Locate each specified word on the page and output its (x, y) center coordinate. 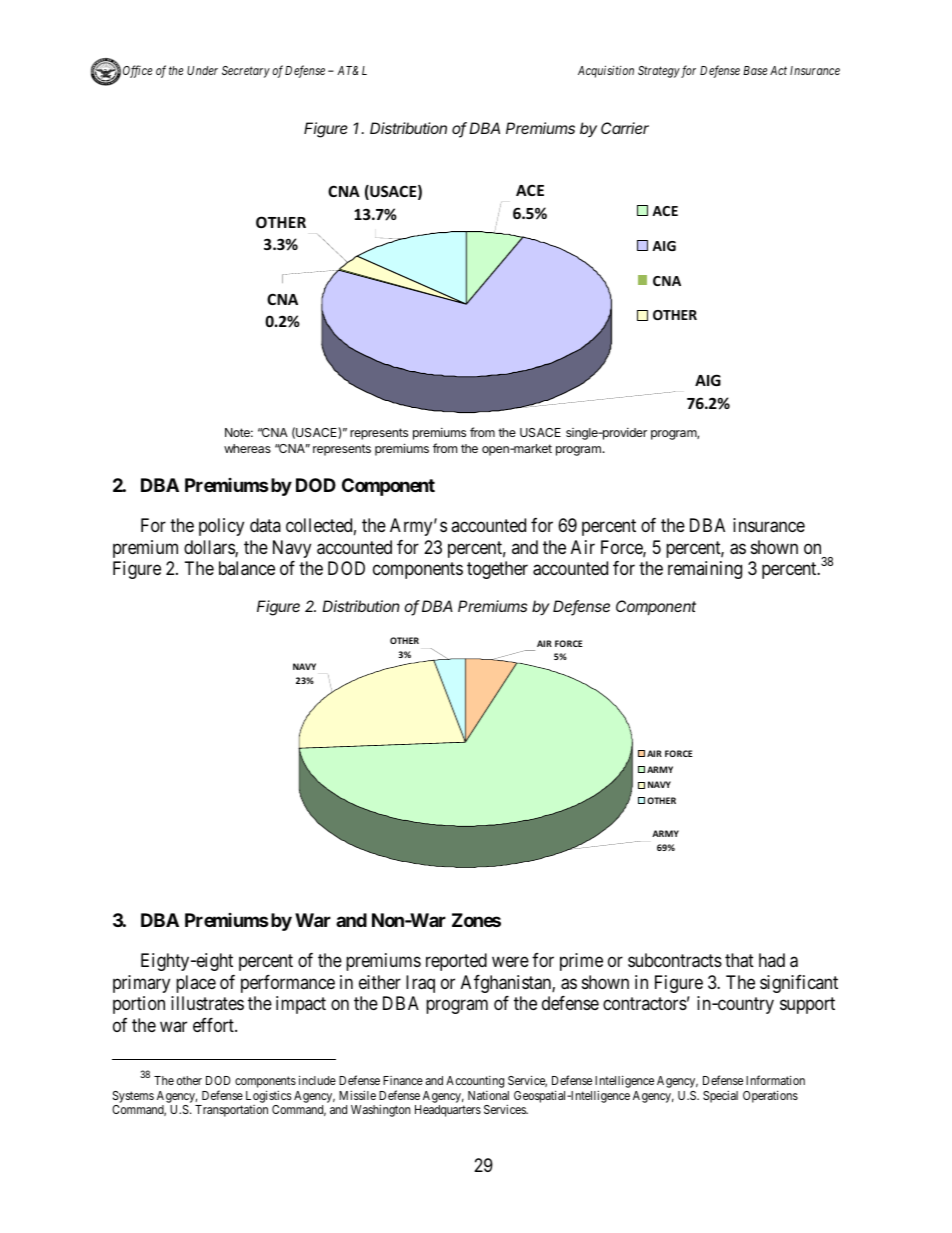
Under (202, 70)
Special (720, 1096)
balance (247, 568)
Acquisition (606, 71)
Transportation (231, 1111)
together (497, 570)
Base (755, 70)
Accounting (475, 1082)
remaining (705, 570)
